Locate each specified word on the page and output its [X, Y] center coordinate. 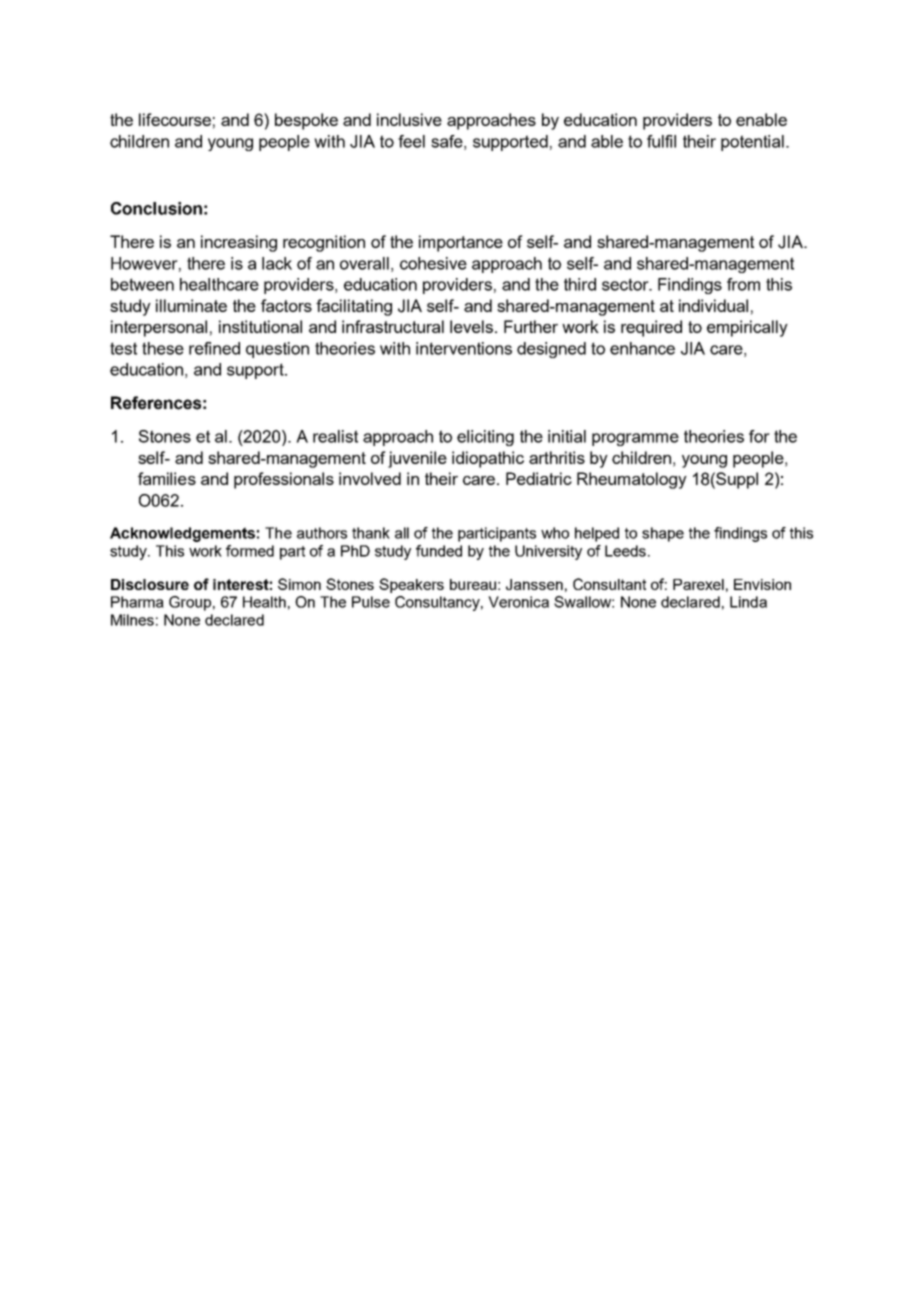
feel [411, 141]
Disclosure [150, 584]
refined [214, 348]
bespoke [306, 121]
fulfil [661, 141]
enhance [642, 348]
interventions [464, 348]
